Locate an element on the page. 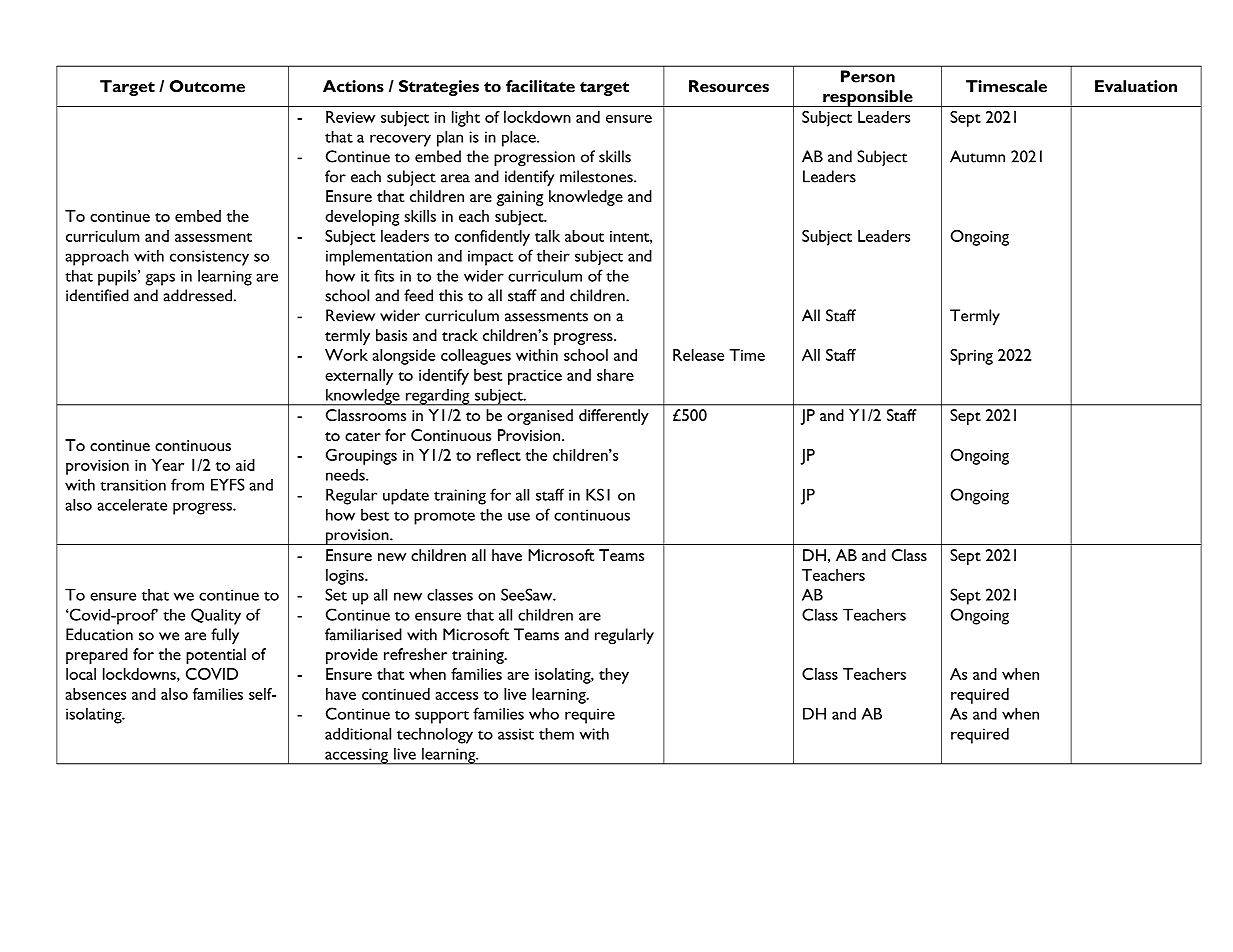 The image size is (1233, 952). facilitate is located at coordinates (540, 86).
